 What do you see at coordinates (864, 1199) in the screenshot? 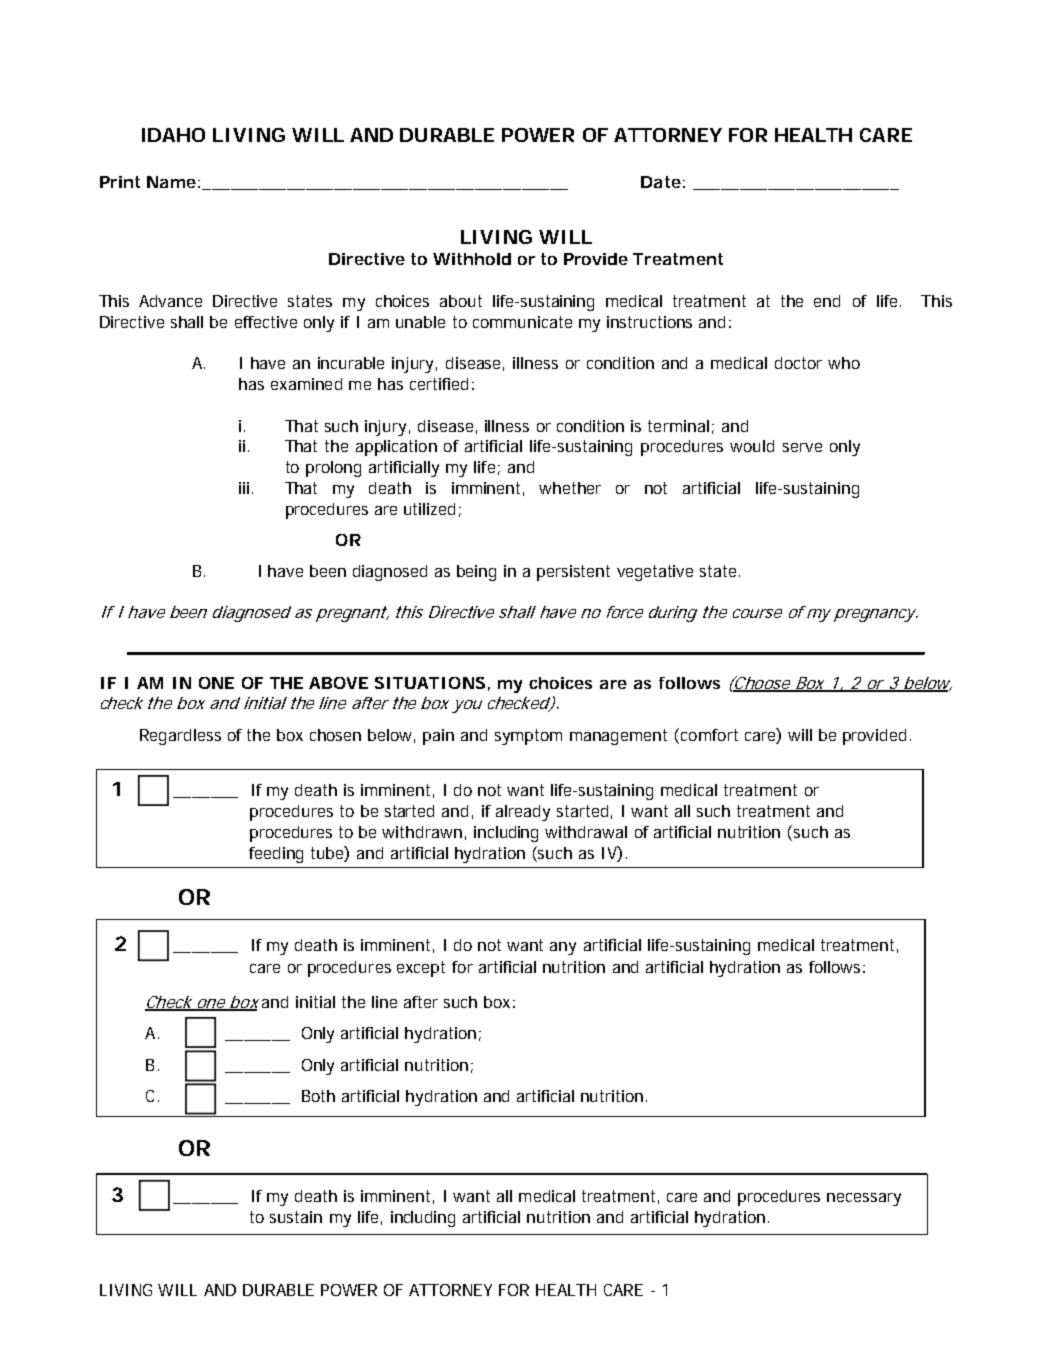
I see `necessary` at bounding box center [864, 1199].
